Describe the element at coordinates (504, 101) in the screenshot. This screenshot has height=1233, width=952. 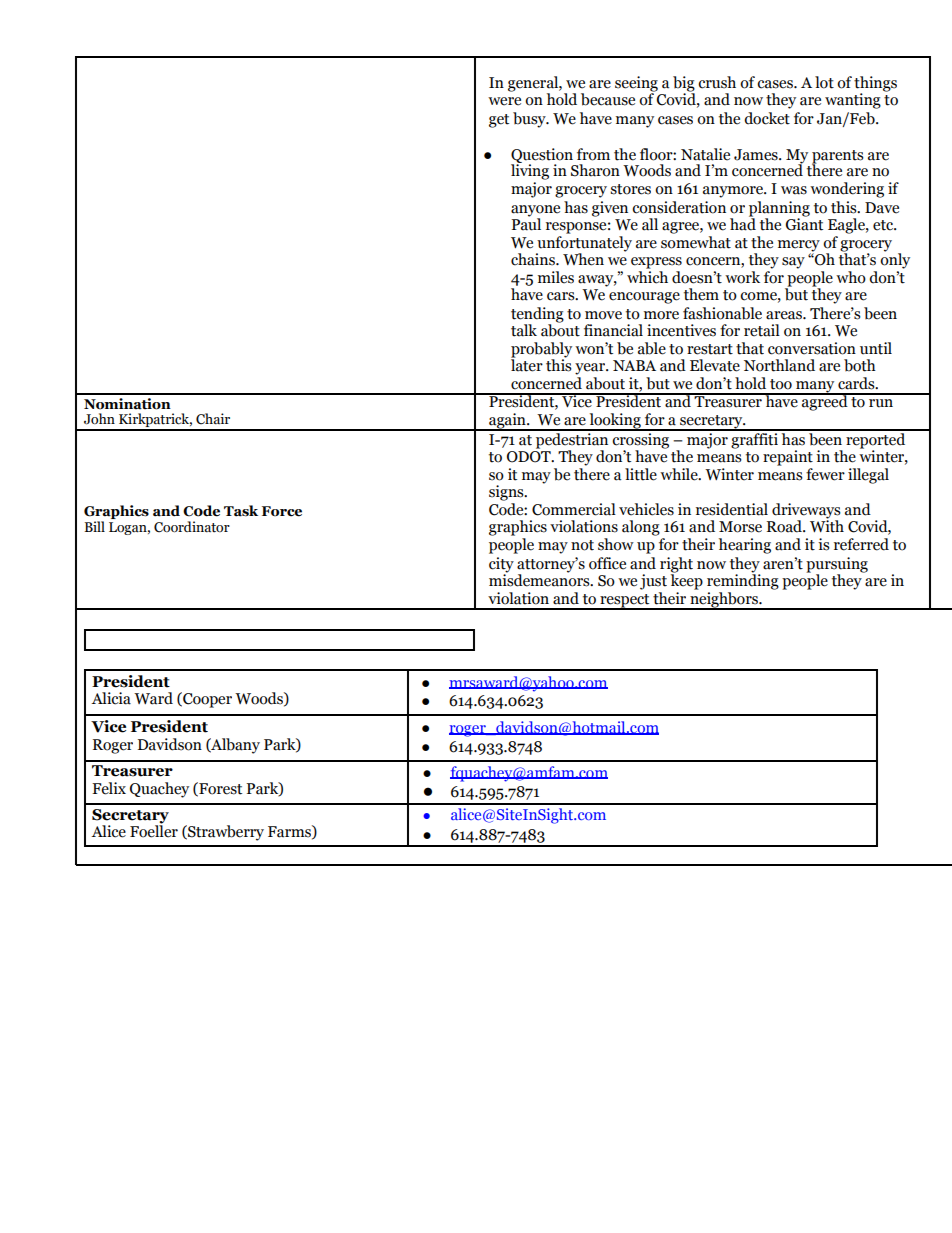
I see `were` at that location.
